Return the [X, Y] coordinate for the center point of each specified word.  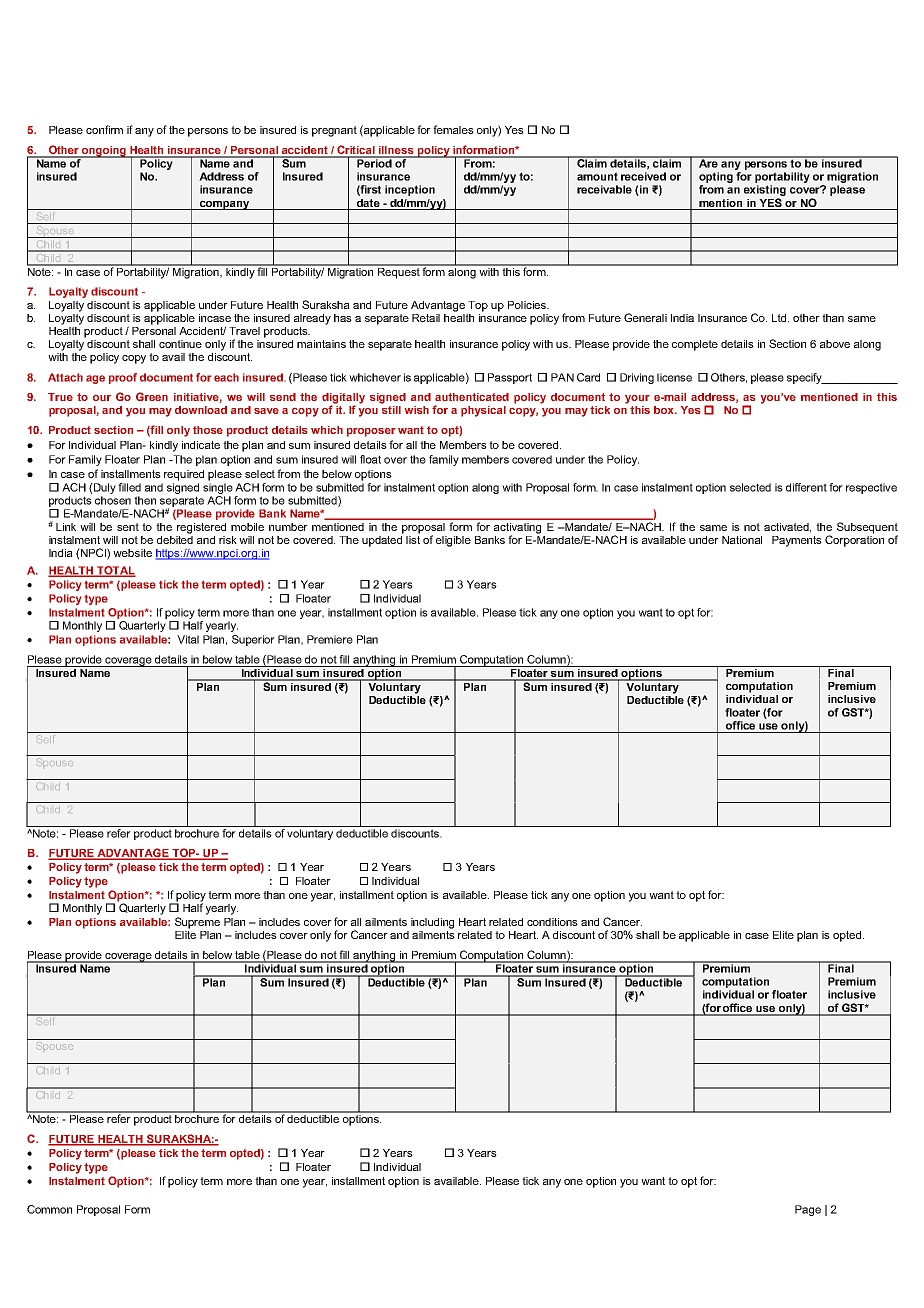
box [665, 410]
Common [49, 1209]
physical [483, 411]
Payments [797, 541]
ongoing [104, 152]
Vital [188, 639]
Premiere [330, 639]
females [453, 129]
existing [765, 192]
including [432, 923]
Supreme [197, 923]
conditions [552, 922]
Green [152, 396]
